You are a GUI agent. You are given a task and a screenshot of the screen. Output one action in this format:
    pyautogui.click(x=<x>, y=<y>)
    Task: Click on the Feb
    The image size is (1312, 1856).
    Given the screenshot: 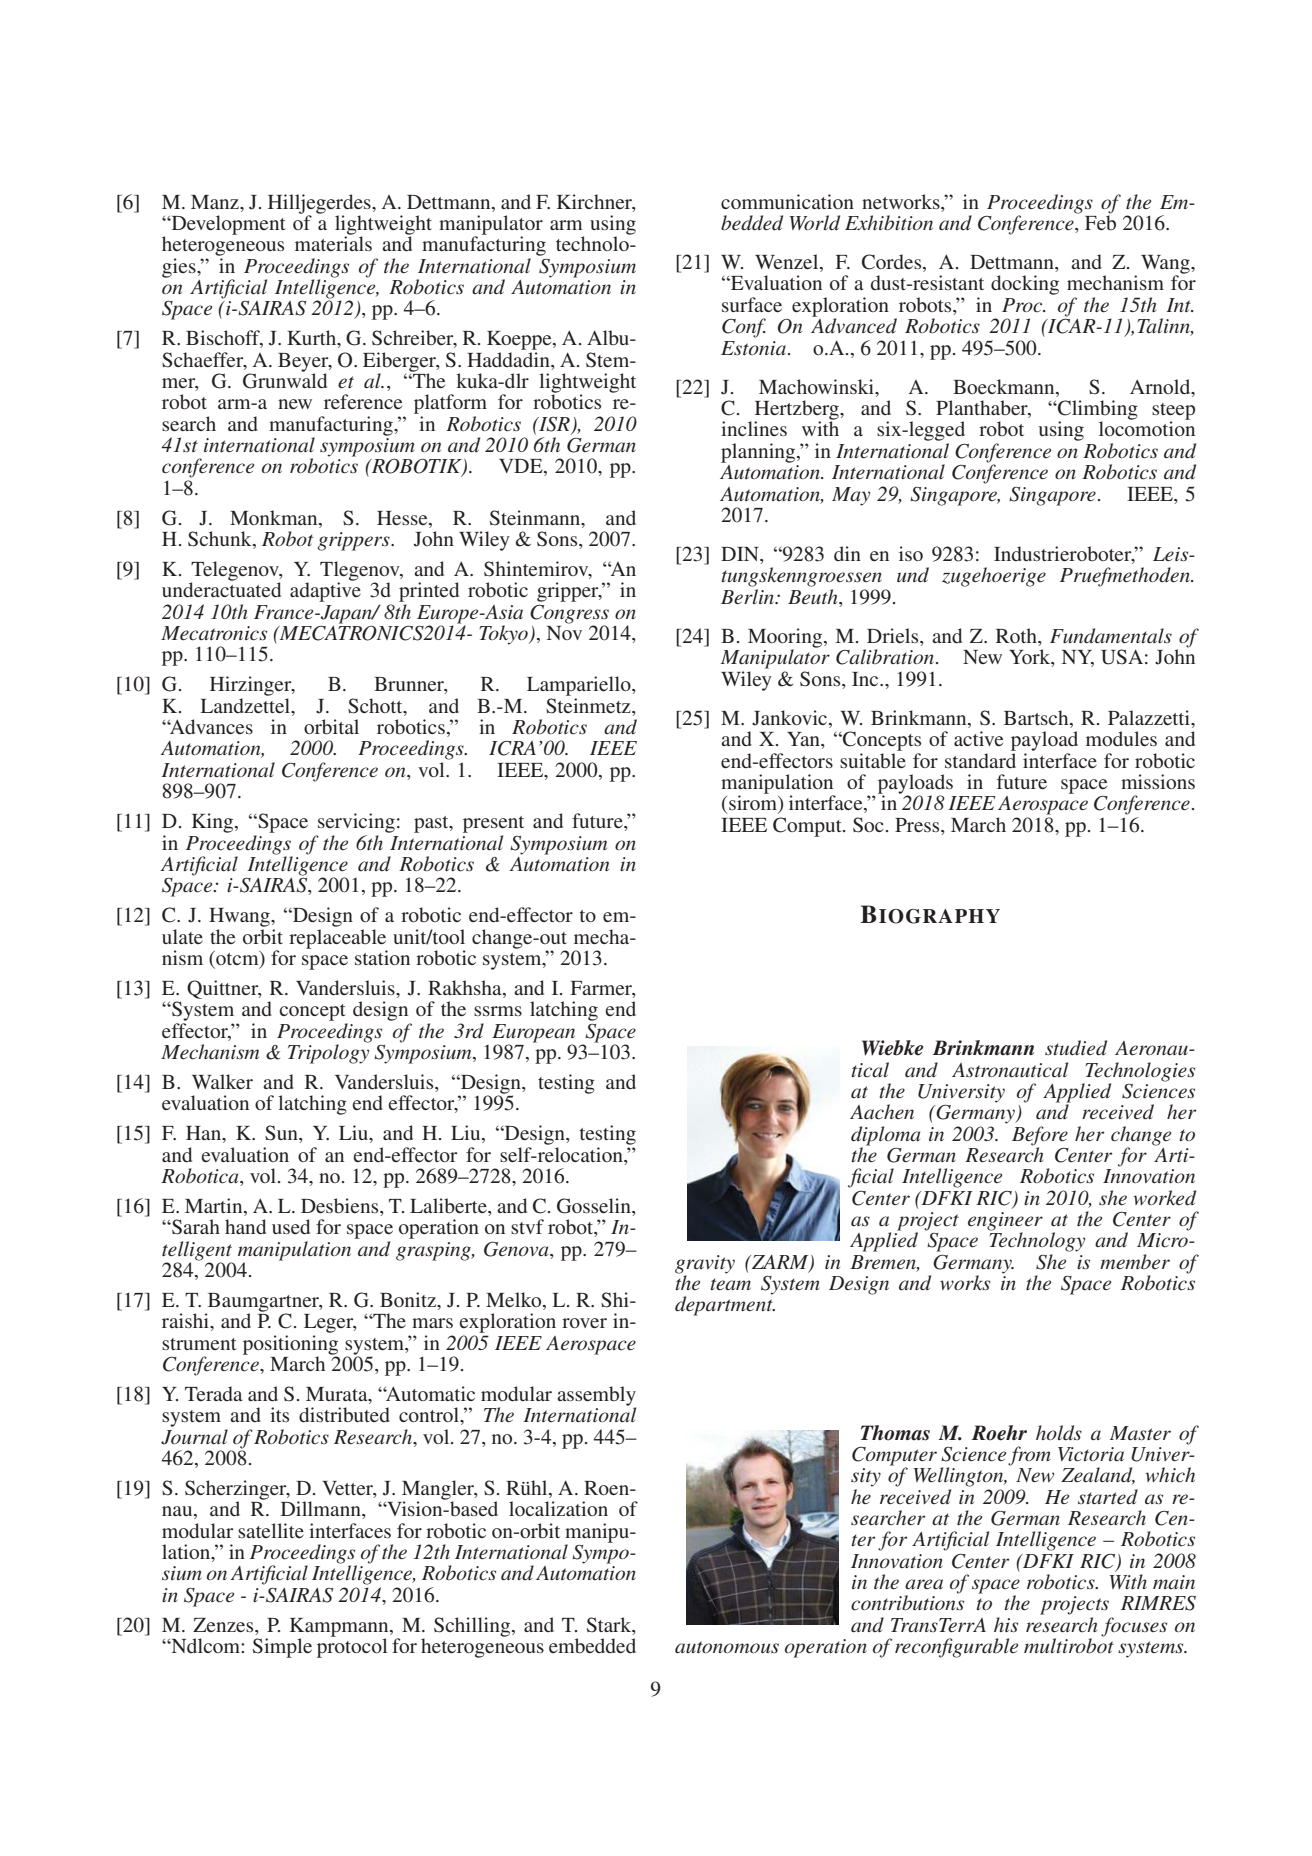 What is the action you would take?
    pyautogui.click(x=1100, y=221)
